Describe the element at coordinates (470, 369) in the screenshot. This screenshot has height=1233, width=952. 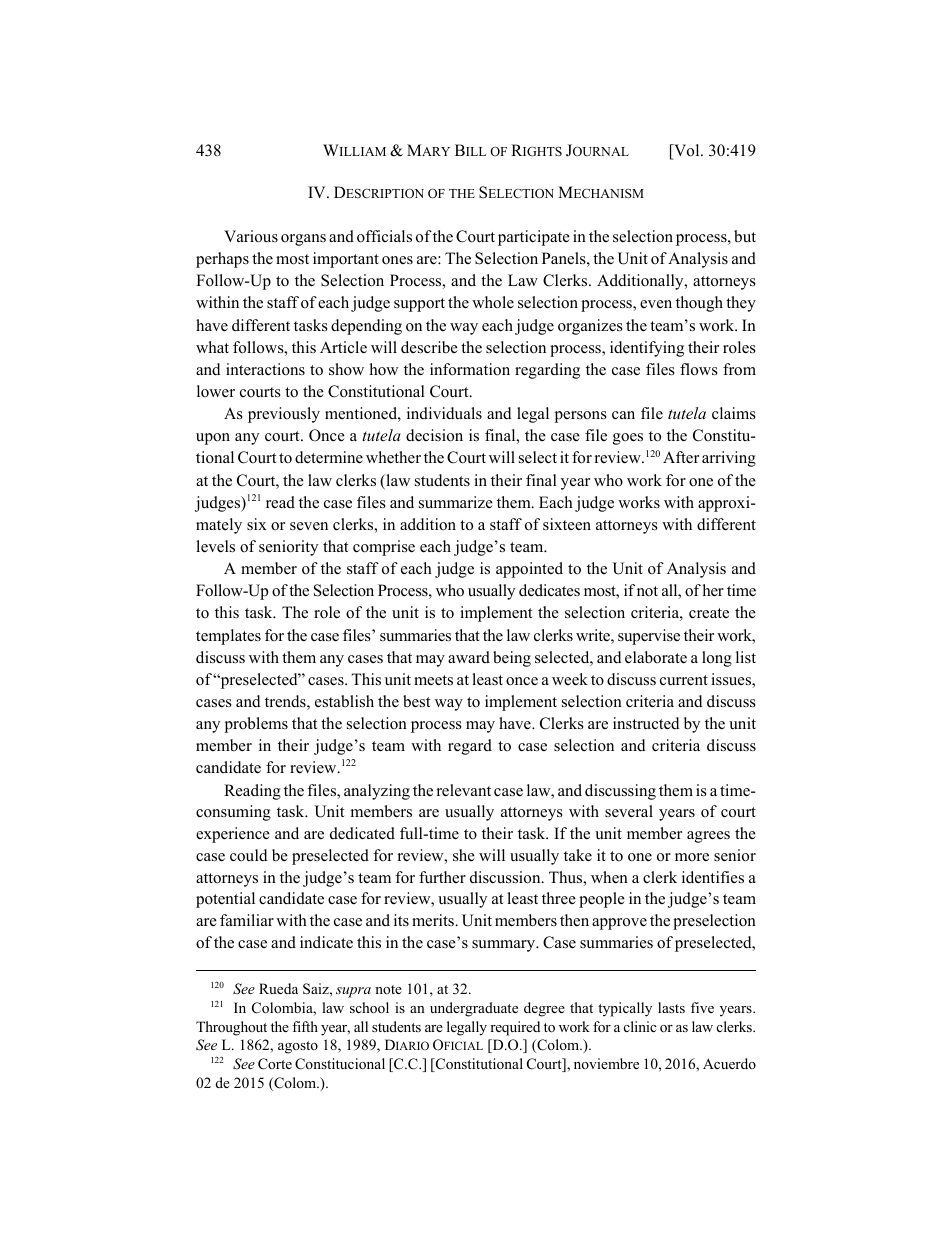
I see `information` at that location.
